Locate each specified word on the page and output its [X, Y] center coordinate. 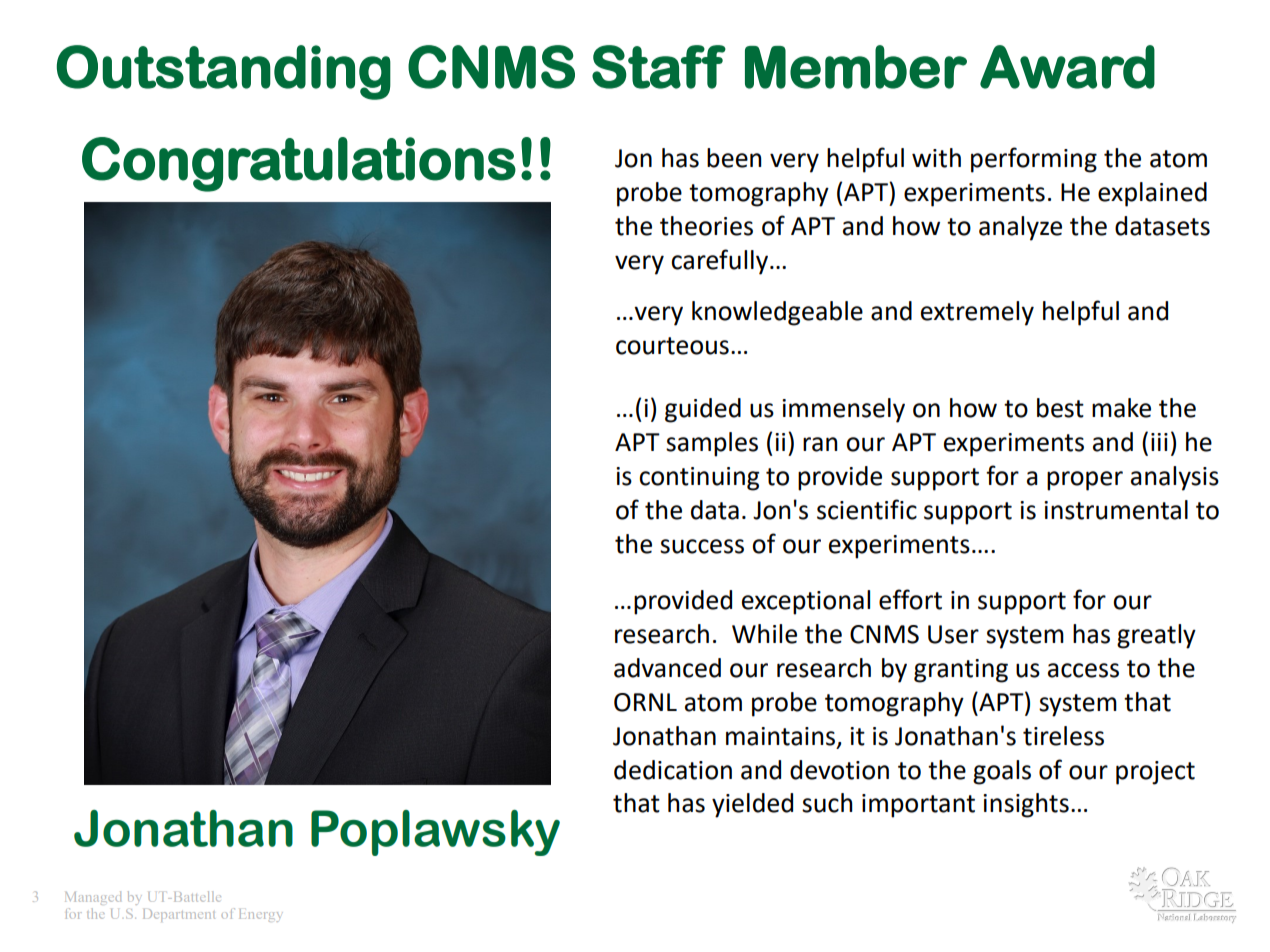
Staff [659, 67]
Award [1067, 67]
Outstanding [224, 72]
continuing [699, 479]
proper [1085, 481]
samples [712, 444]
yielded [752, 805]
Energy [259, 915]
